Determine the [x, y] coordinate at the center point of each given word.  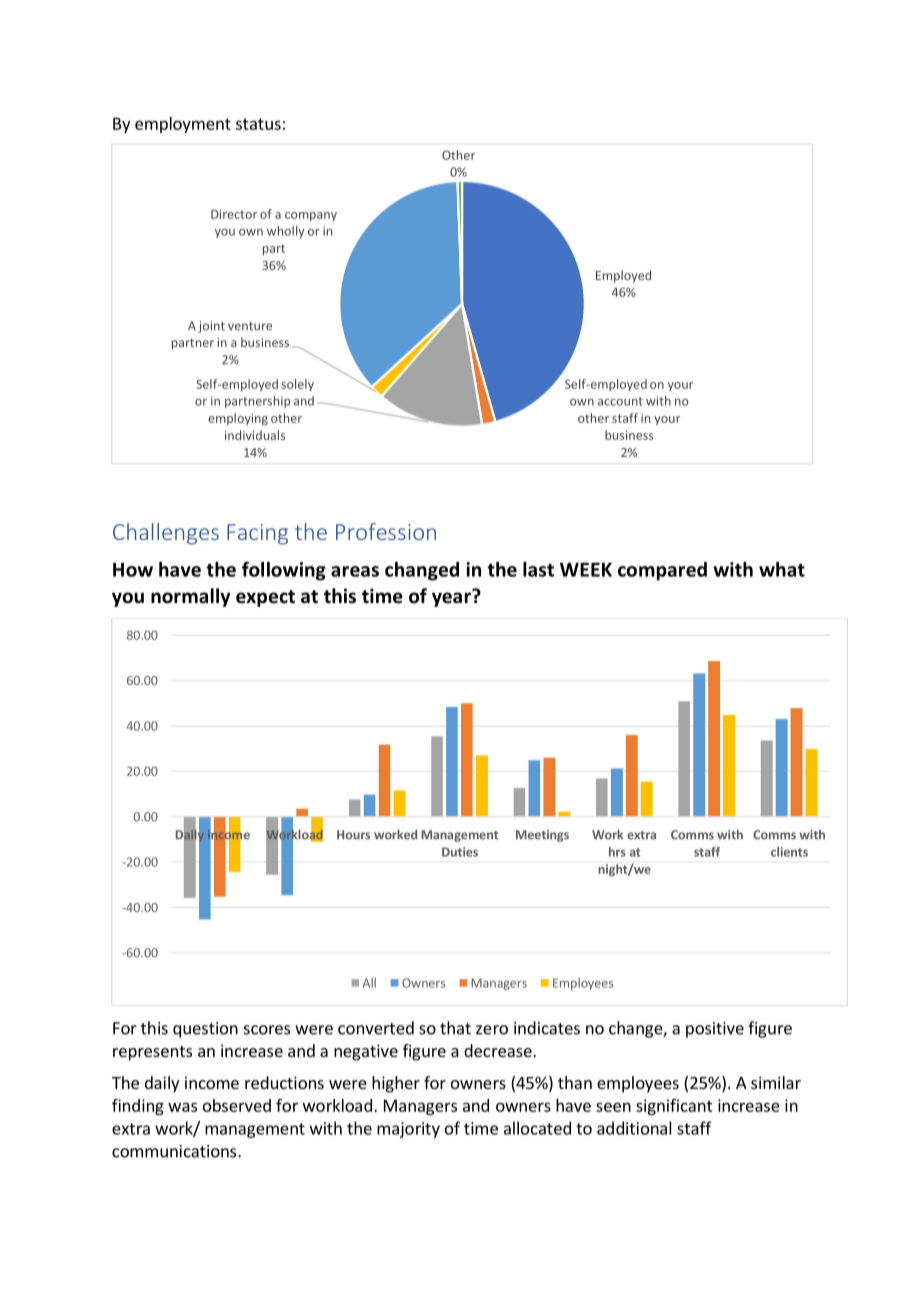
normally [190, 597]
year [452, 598]
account [620, 401]
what [782, 569]
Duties [460, 852]
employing [238, 419]
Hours [353, 835]
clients [789, 852]
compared [662, 571]
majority [408, 1130]
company [311, 216]
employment [183, 125]
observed [237, 1105]
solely [298, 385]
